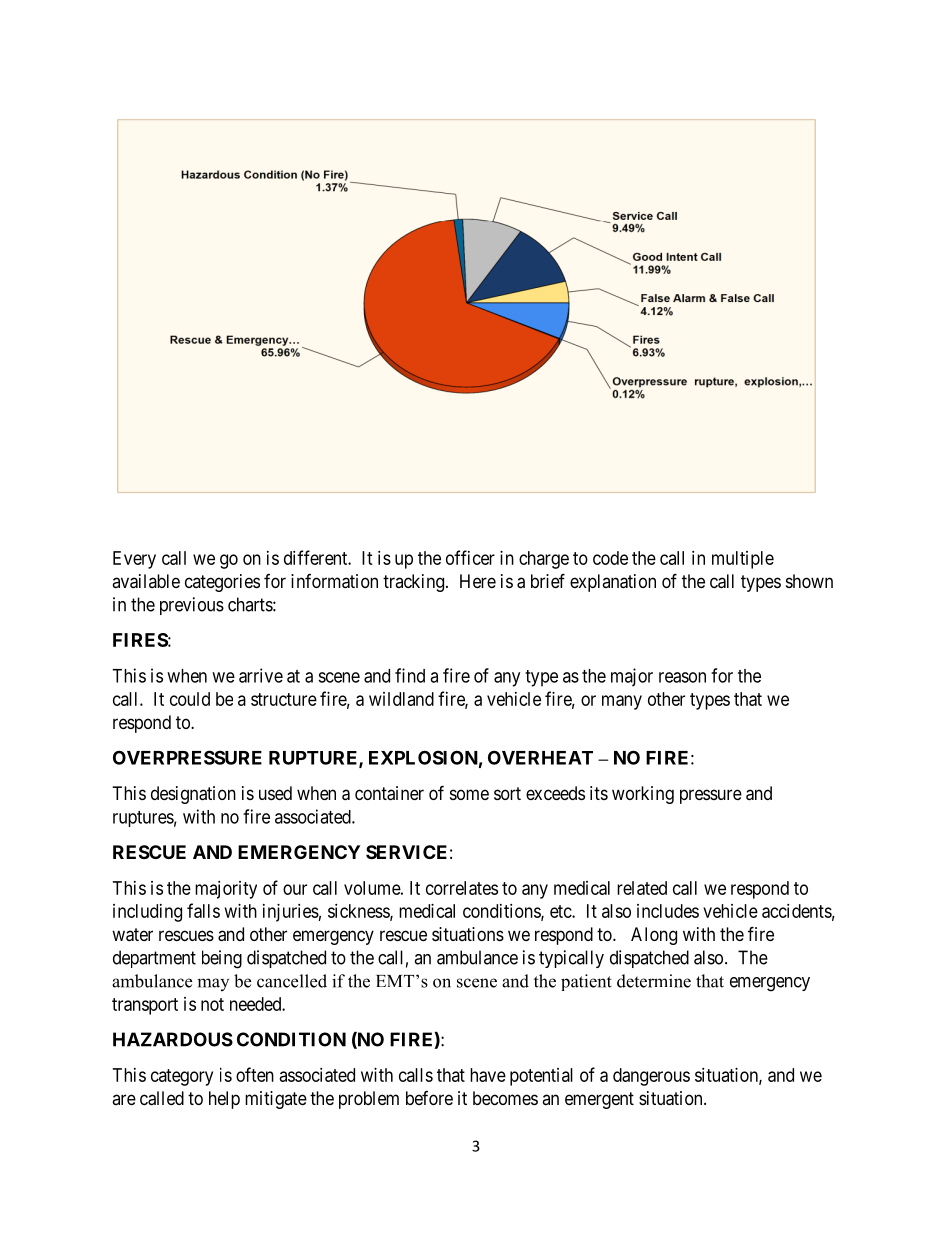 This screenshot has width=952, height=1233. What do you see at coordinates (643, 795) in the screenshot?
I see `working` at bounding box center [643, 795].
